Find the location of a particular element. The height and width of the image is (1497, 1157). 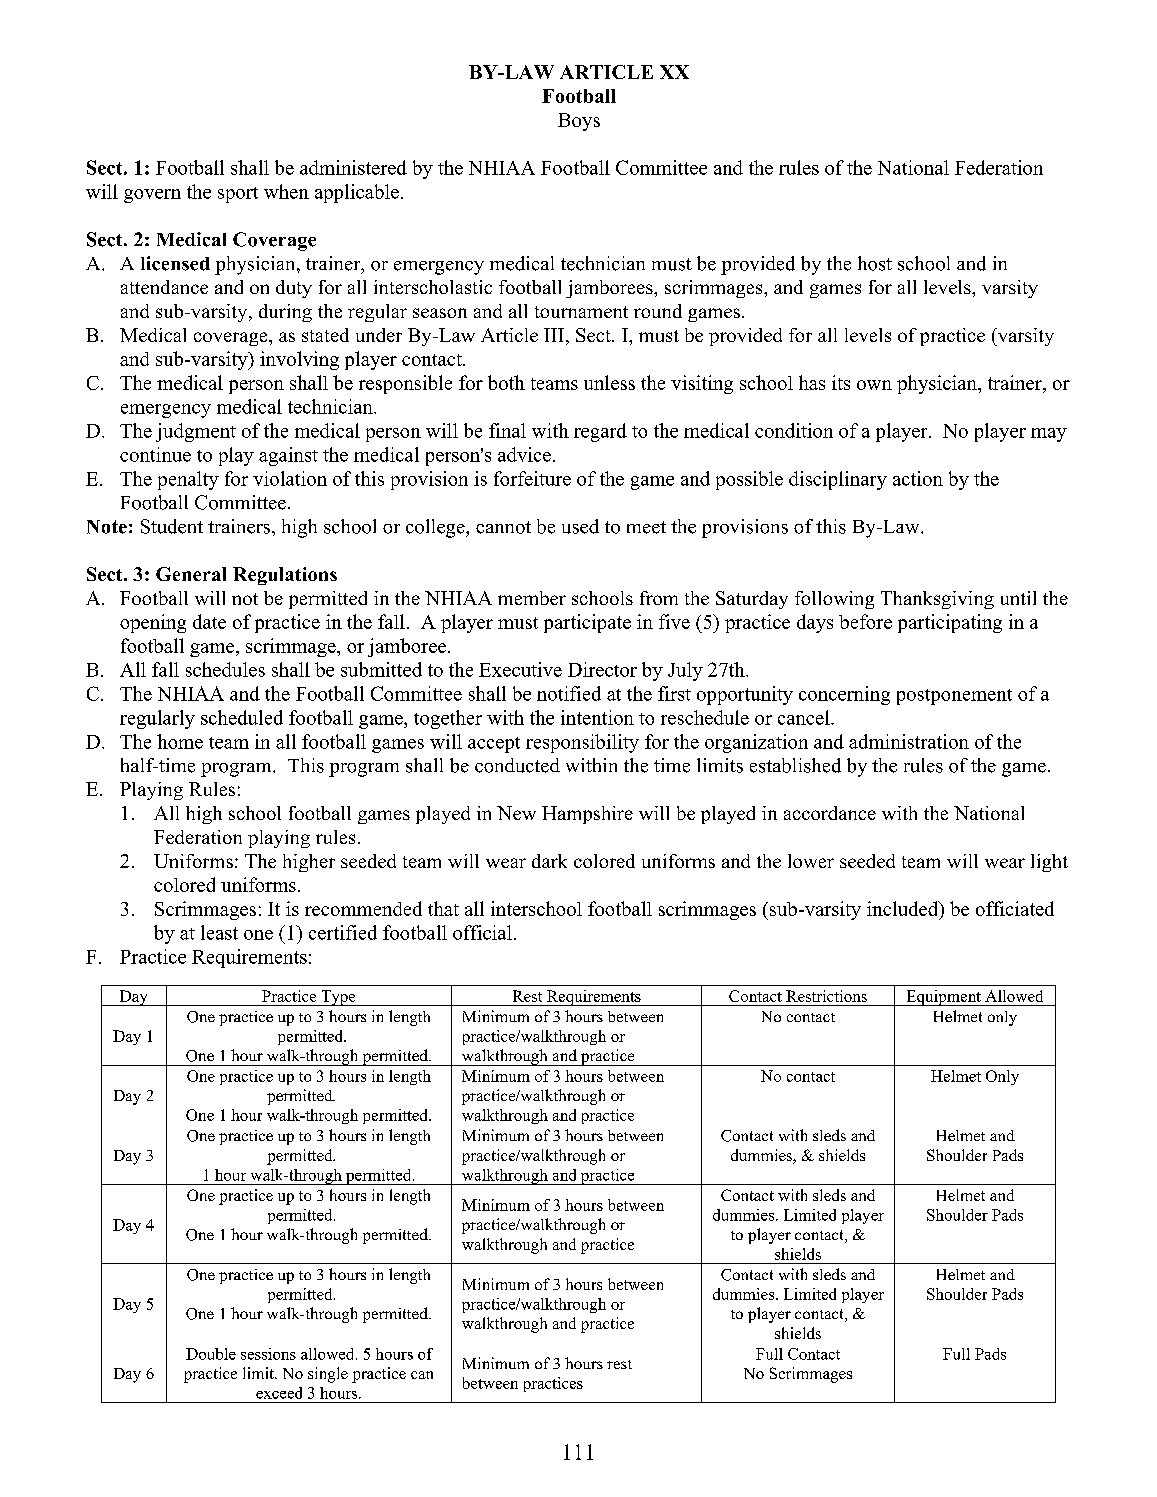

Double is located at coordinates (211, 1354).
